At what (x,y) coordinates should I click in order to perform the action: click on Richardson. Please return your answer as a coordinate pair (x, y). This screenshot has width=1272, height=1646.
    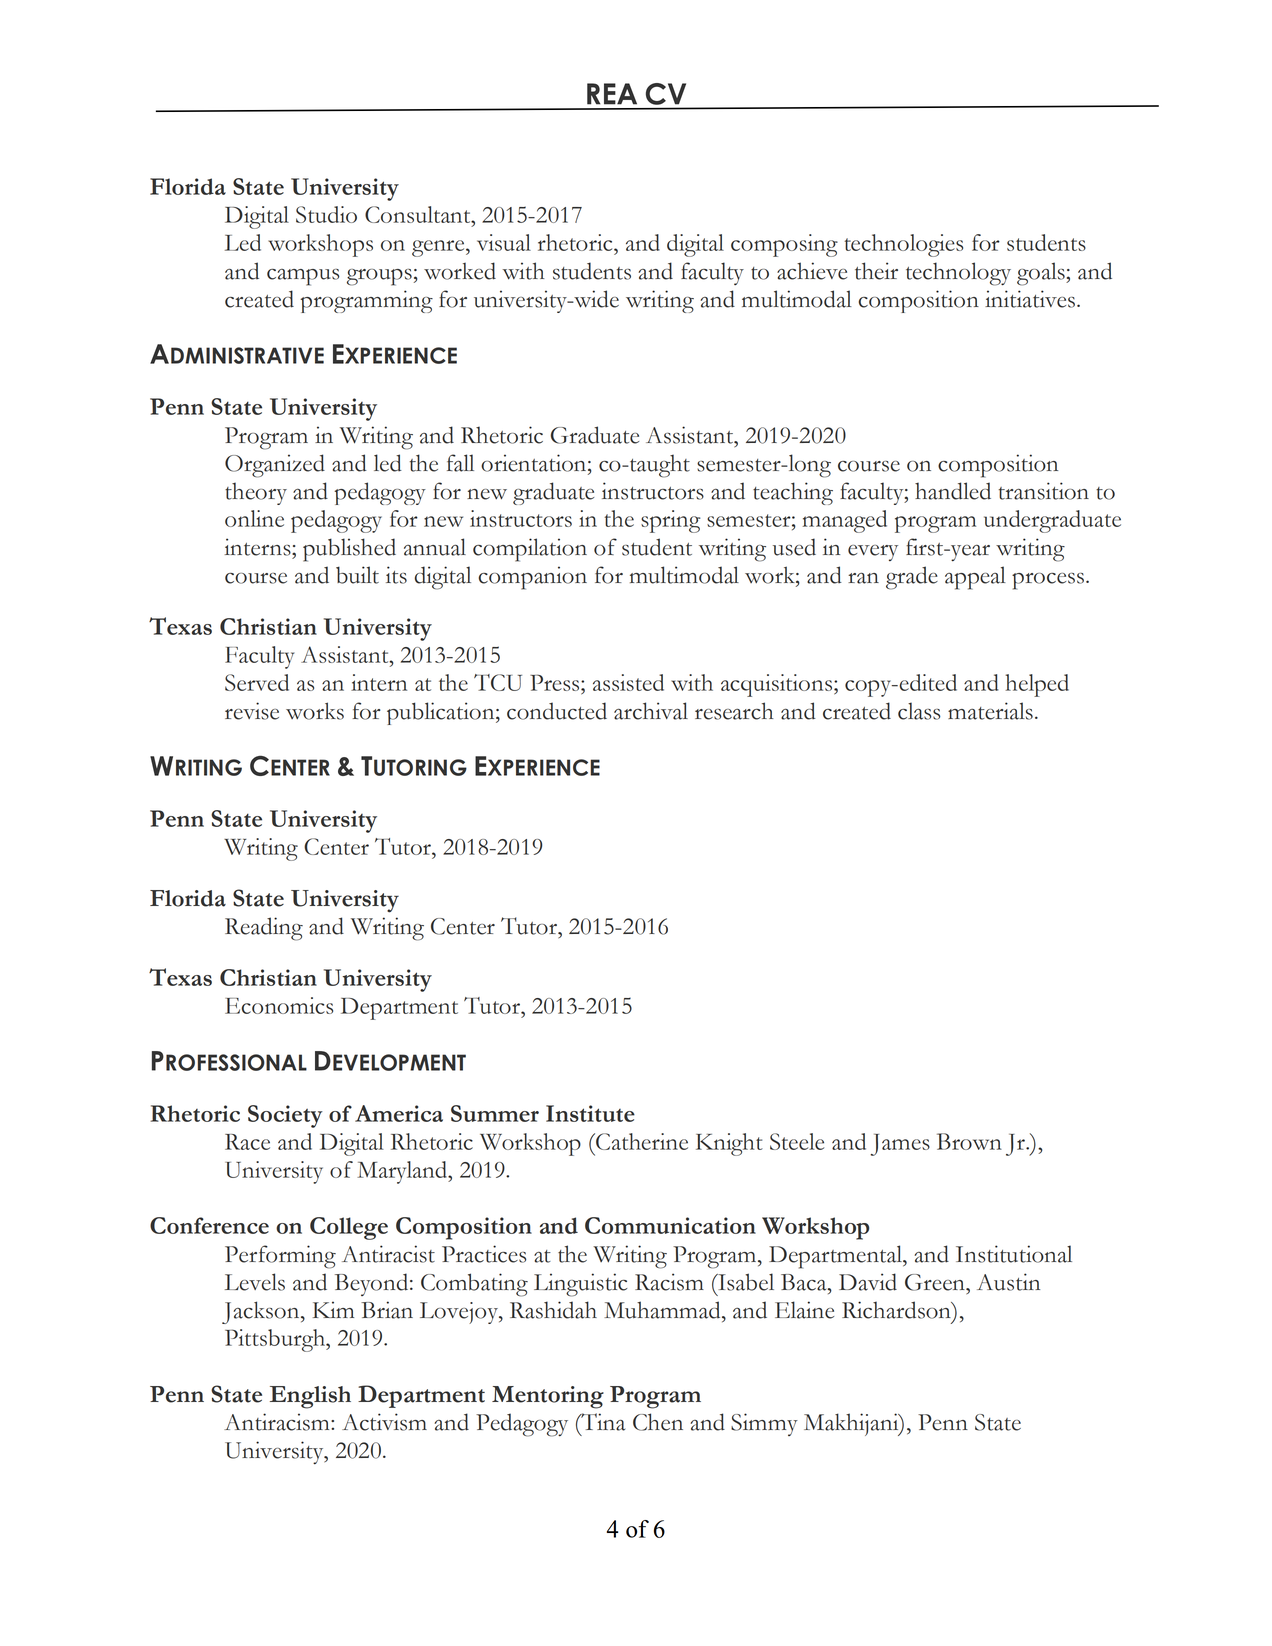
    Looking at the image, I should click on (897, 1310).
